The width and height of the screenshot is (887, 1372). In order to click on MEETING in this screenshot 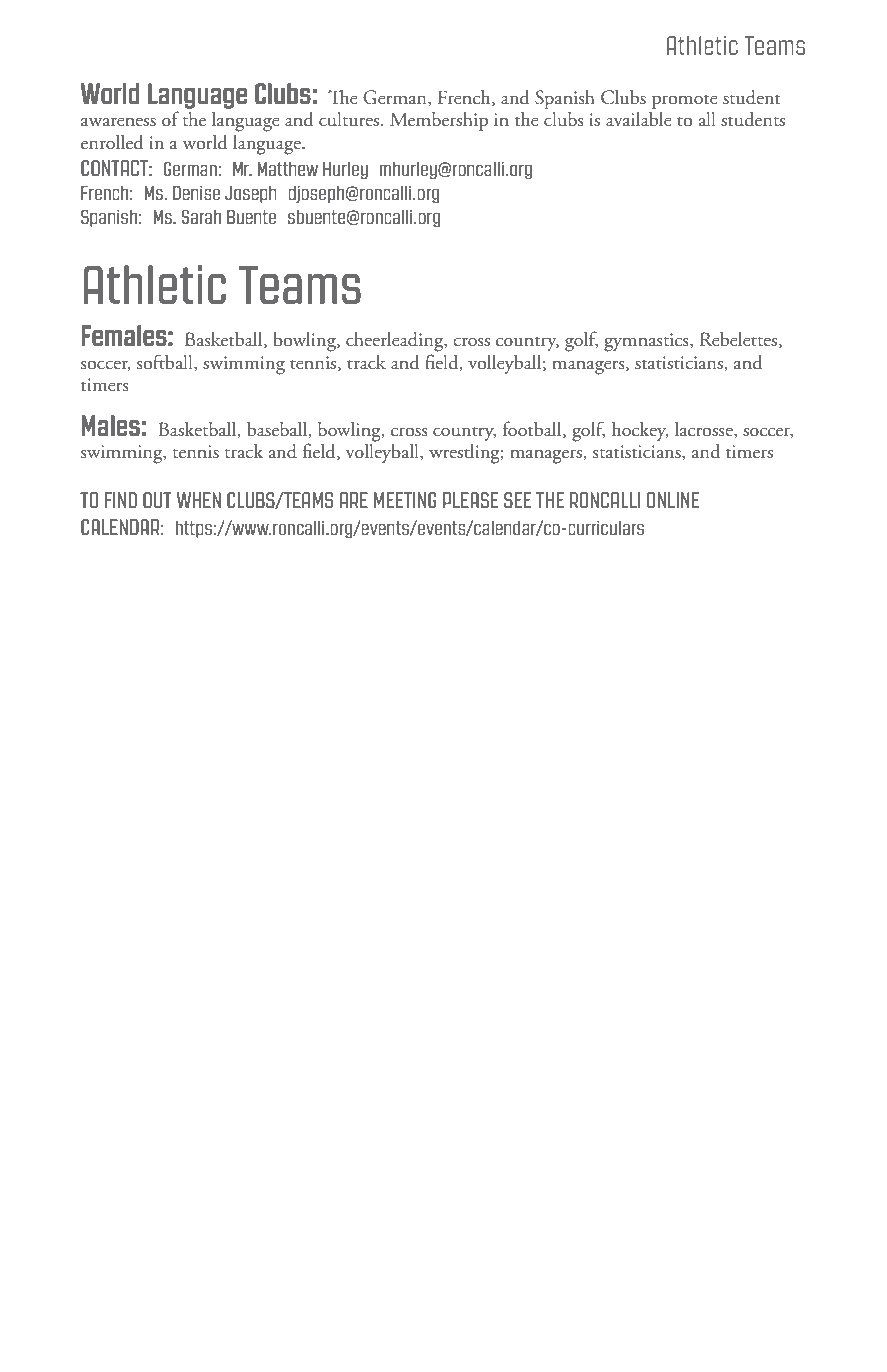, I will do `click(405, 500)`.
